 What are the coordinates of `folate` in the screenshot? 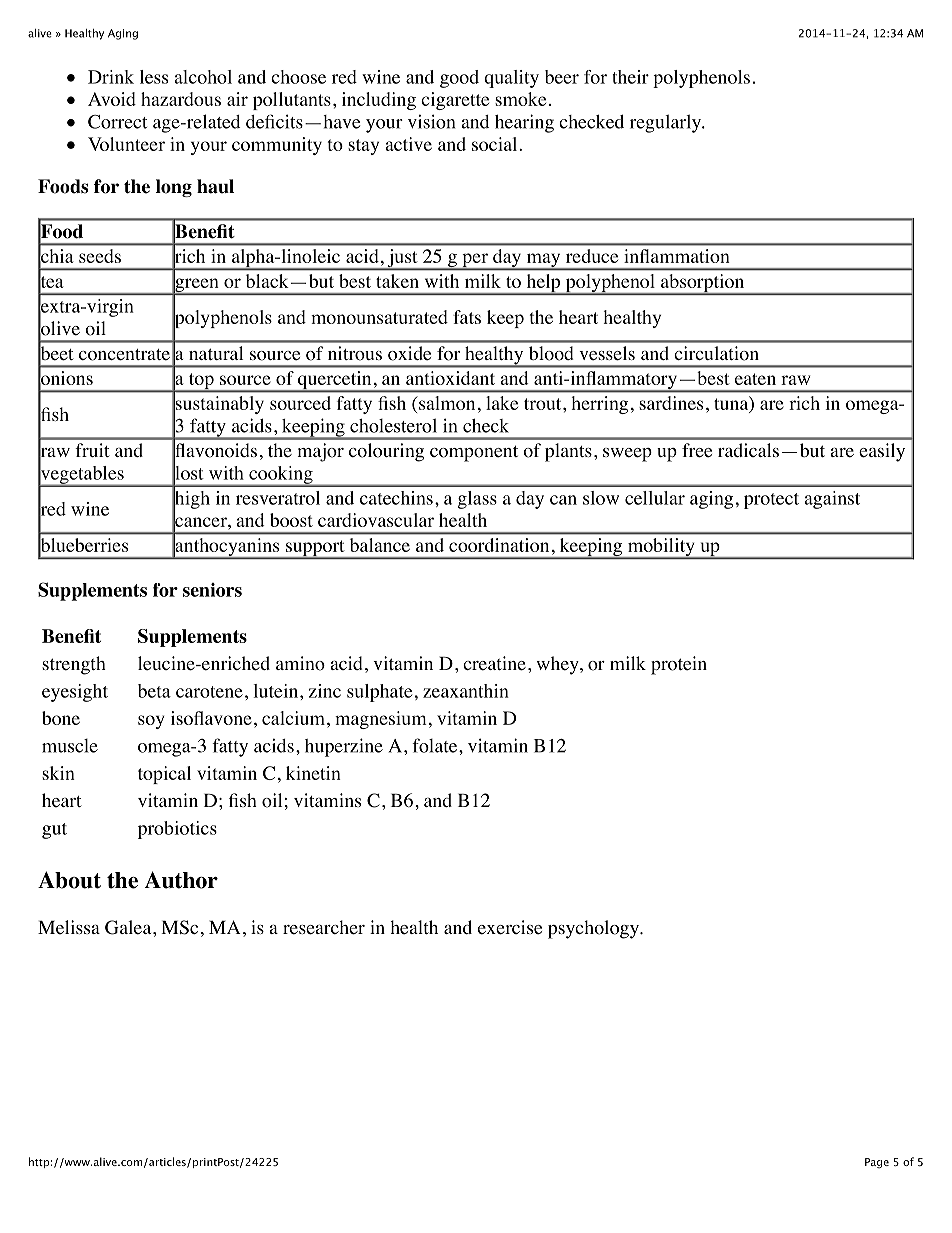 It's located at (436, 745).
